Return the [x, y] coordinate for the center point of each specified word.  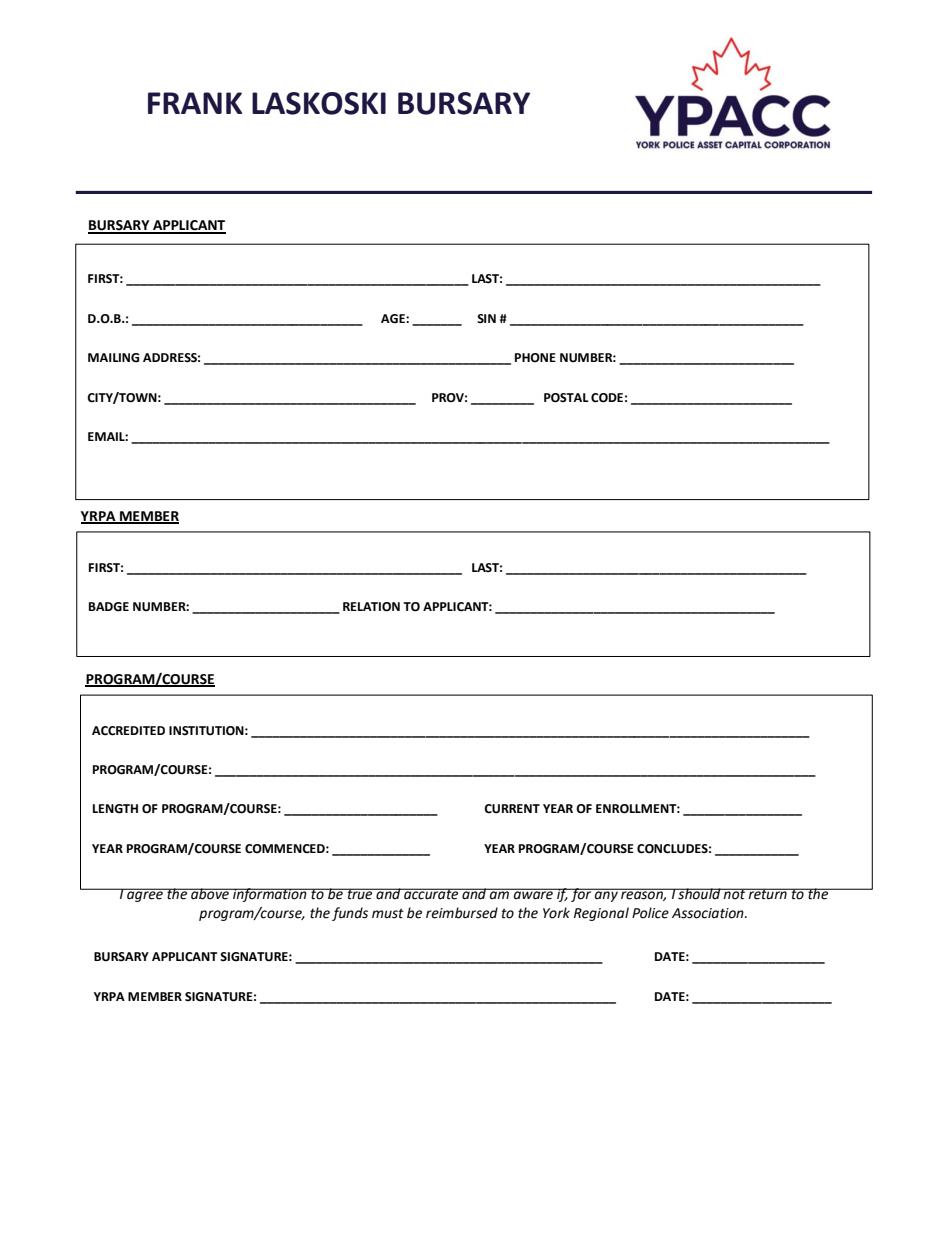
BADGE [109, 607]
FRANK [195, 103]
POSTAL [566, 398]
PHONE [535, 358]
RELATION [371, 607]
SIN [486, 319]
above [210, 894]
